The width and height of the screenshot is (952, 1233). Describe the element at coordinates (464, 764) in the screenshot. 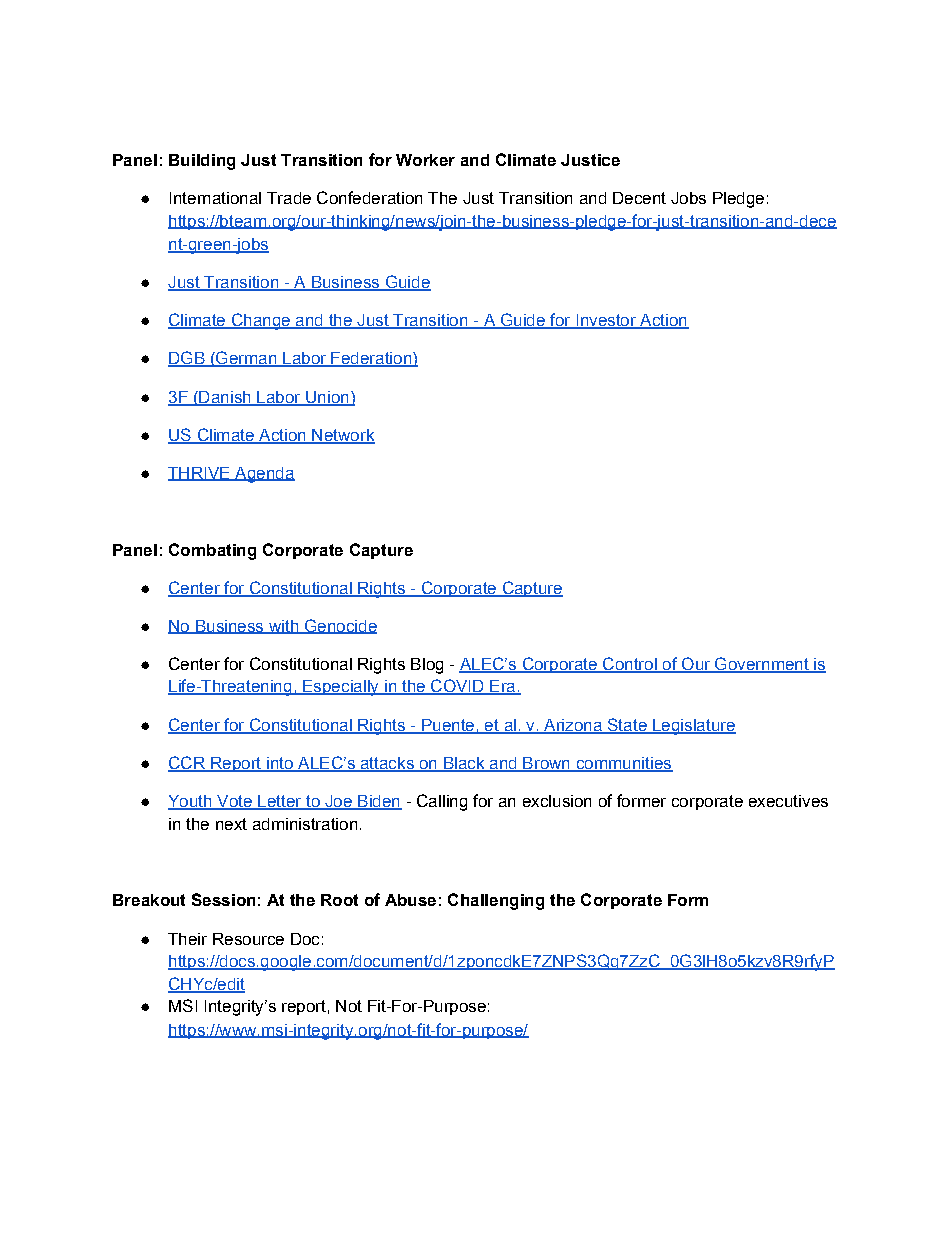

I see `Black` at that location.
